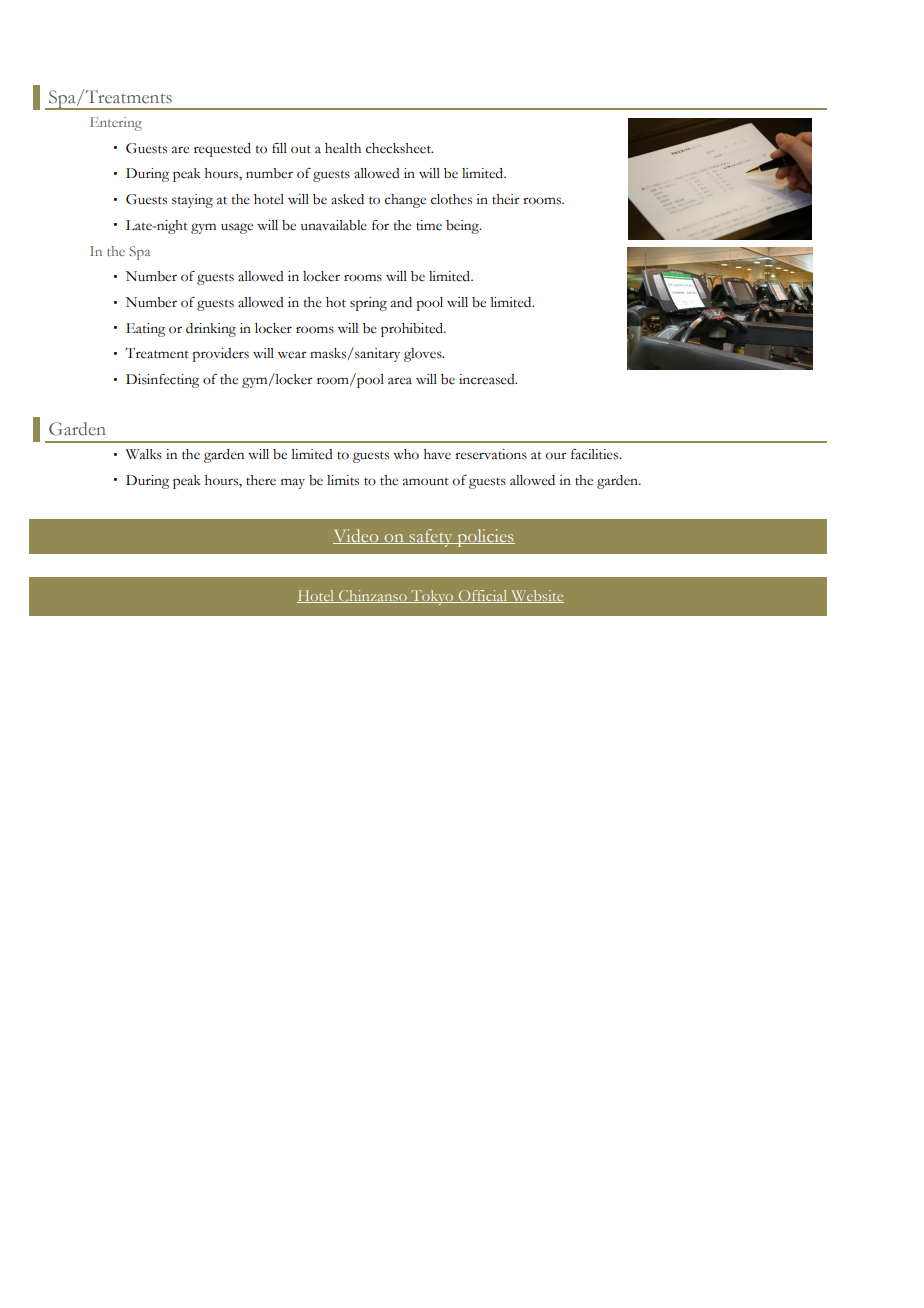  What do you see at coordinates (400, 381) in the screenshot?
I see `area` at bounding box center [400, 381].
